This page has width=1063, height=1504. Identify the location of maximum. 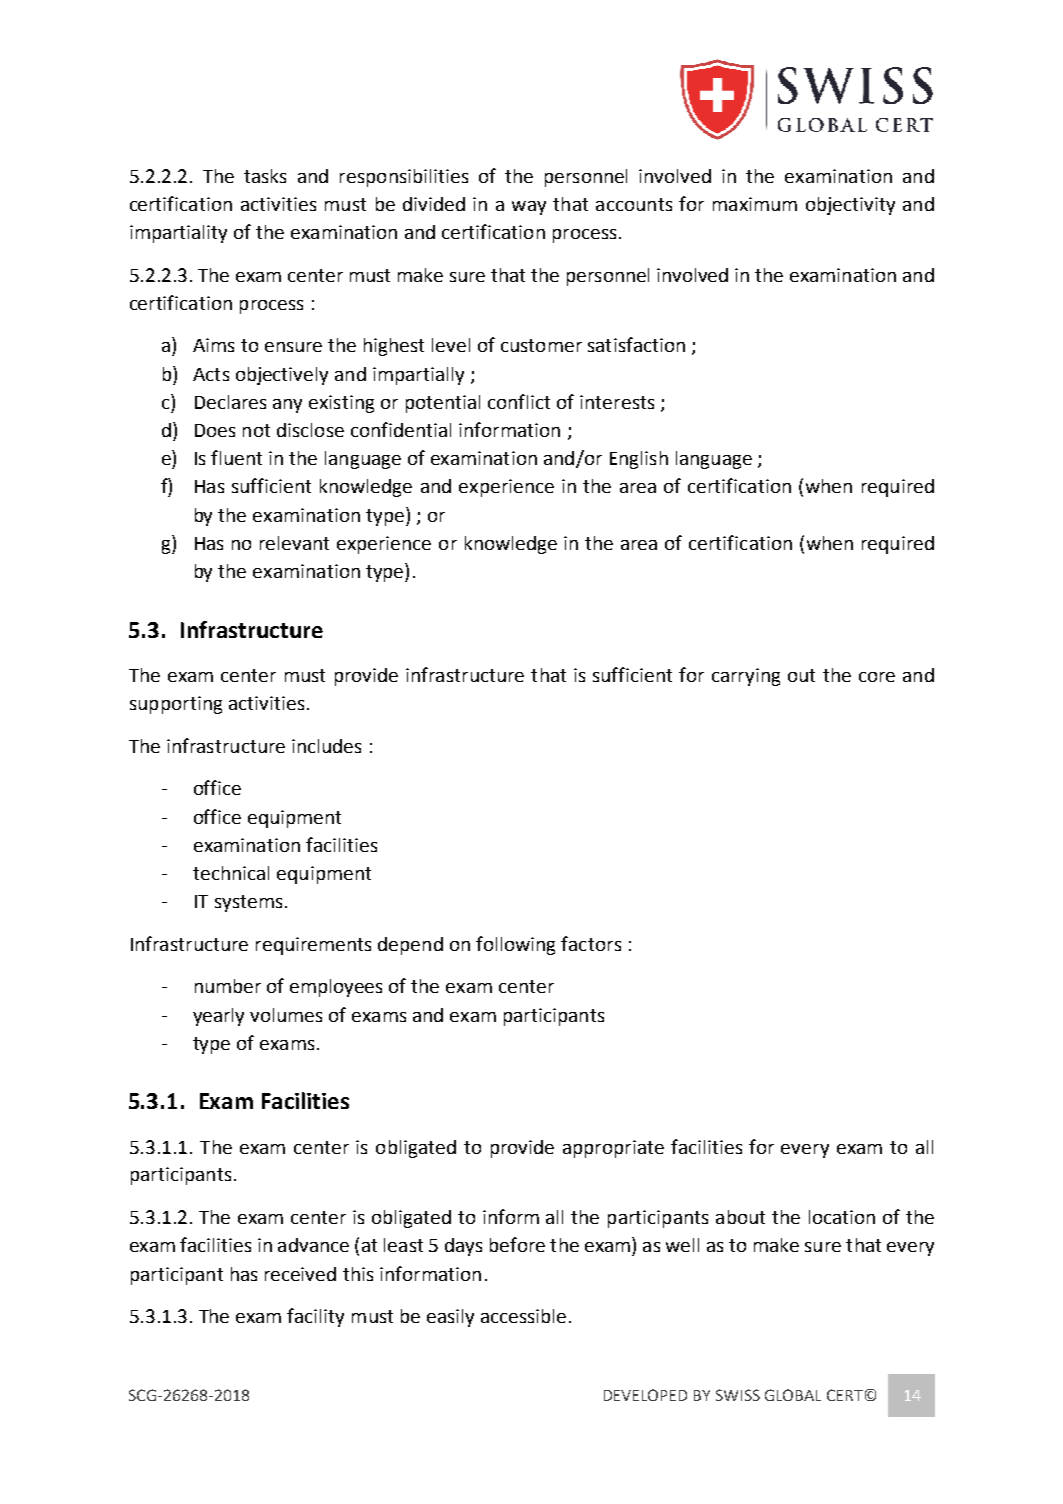
(755, 204).
